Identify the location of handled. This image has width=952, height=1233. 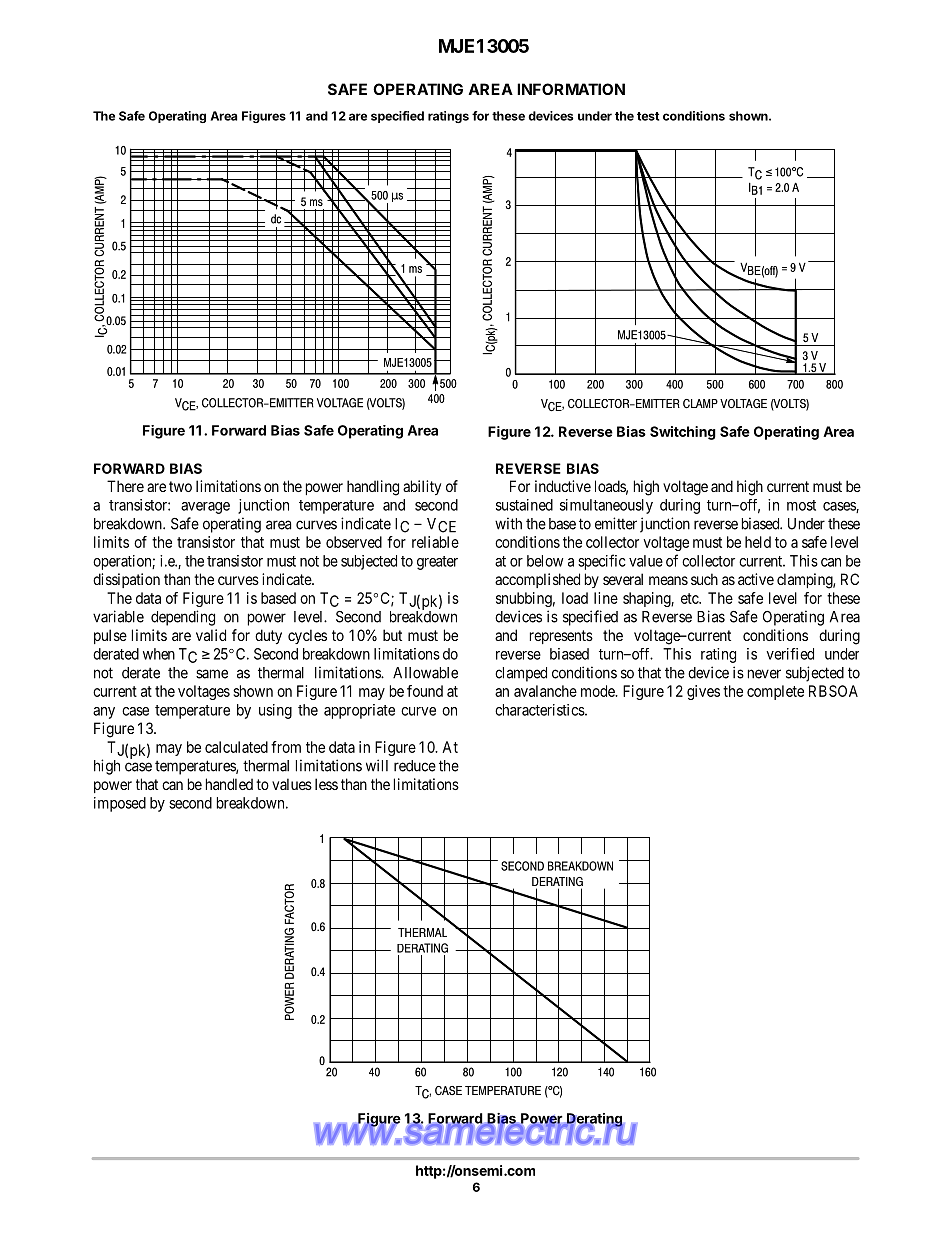
(229, 784).
